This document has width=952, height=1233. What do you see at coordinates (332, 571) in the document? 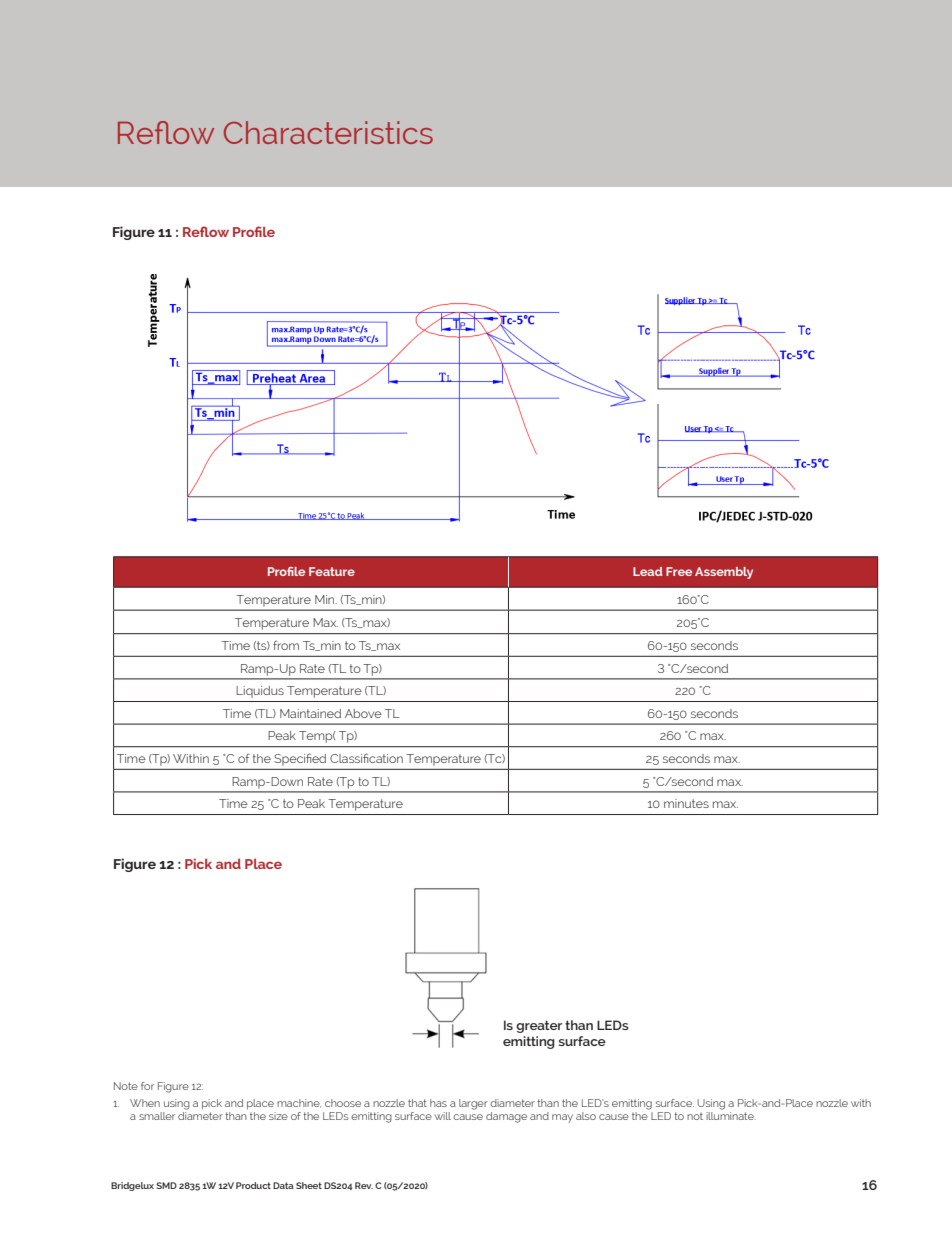
I see `Feature` at bounding box center [332, 571].
